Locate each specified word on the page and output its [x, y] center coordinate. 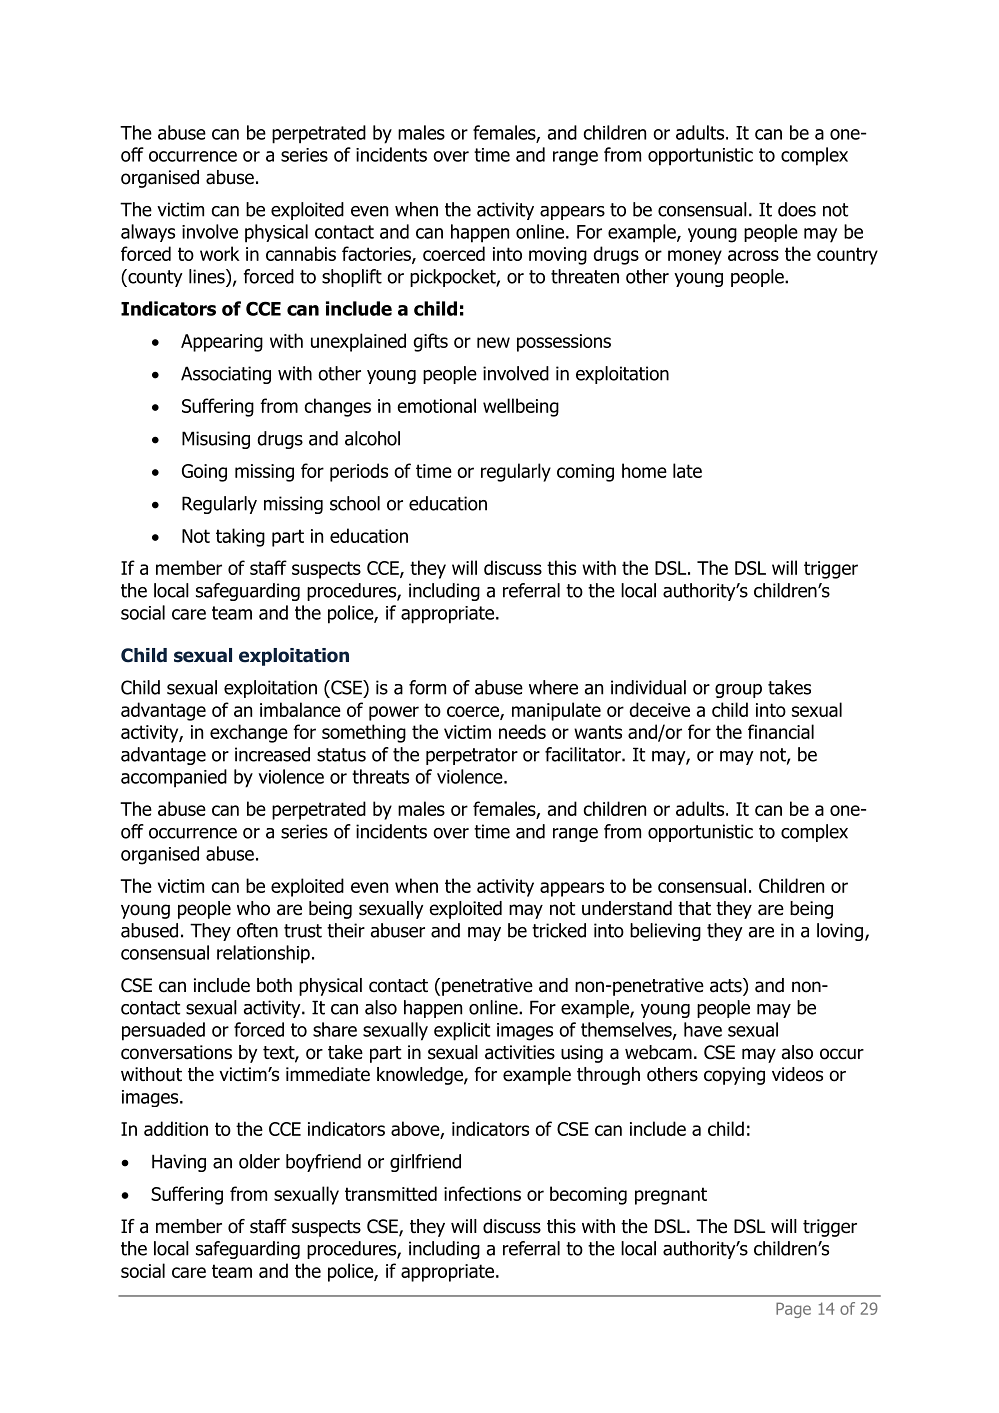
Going [204, 473]
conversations [176, 1052]
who [253, 908]
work [220, 253]
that [694, 908]
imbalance [300, 709]
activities [520, 1052]
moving [558, 256]
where [553, 687]
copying [734, 1076]
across [753, 255]
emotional [436, 405]
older [259, 1161]
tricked [559, 930]
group [738, 691]
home [644, 470]
